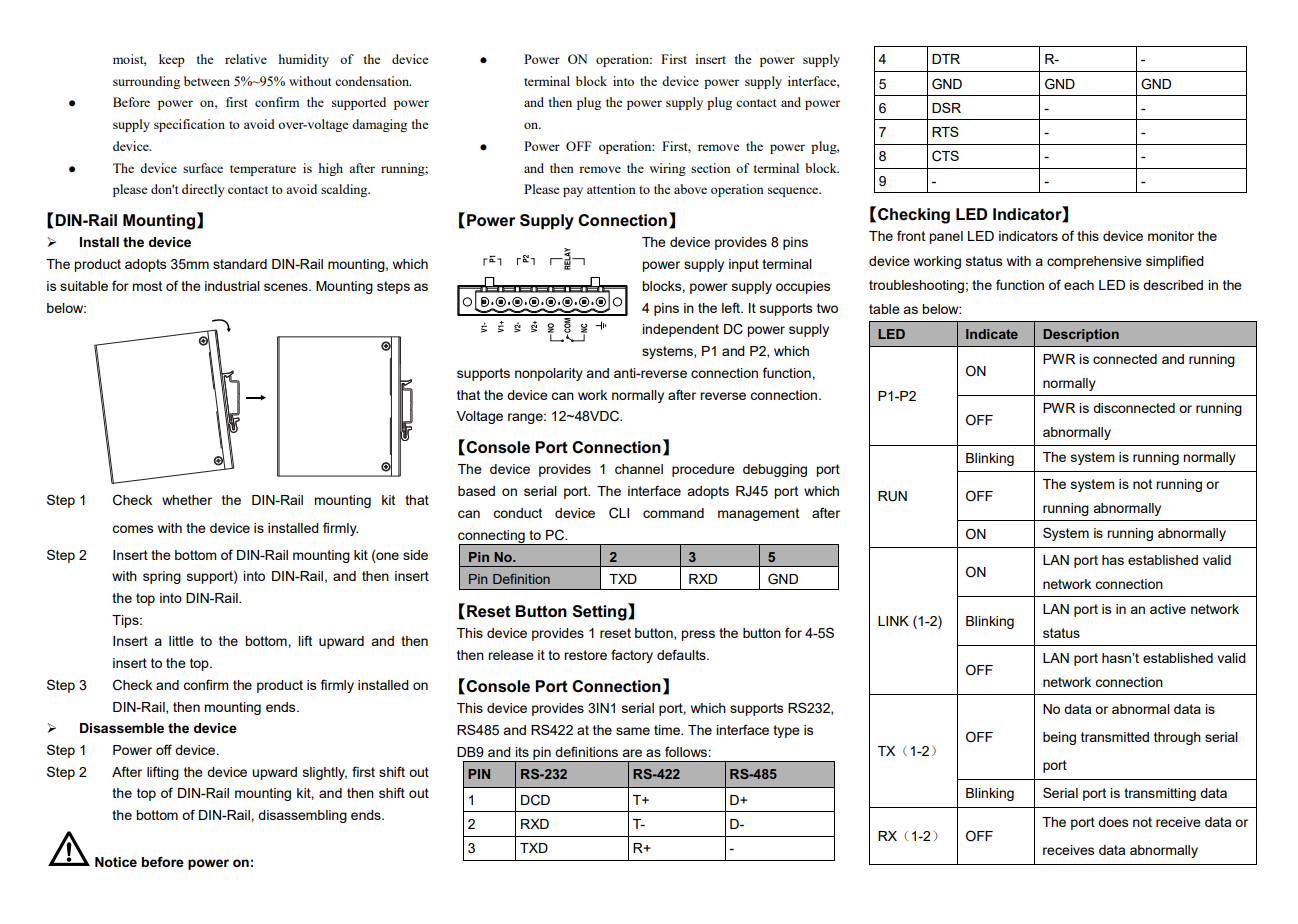 Image resolution: width=1298 pixels, height=924 pixels. What do you see at coordinates (207, 81) in the screenshot?
I see `between` at bounding box center [207, 81].
